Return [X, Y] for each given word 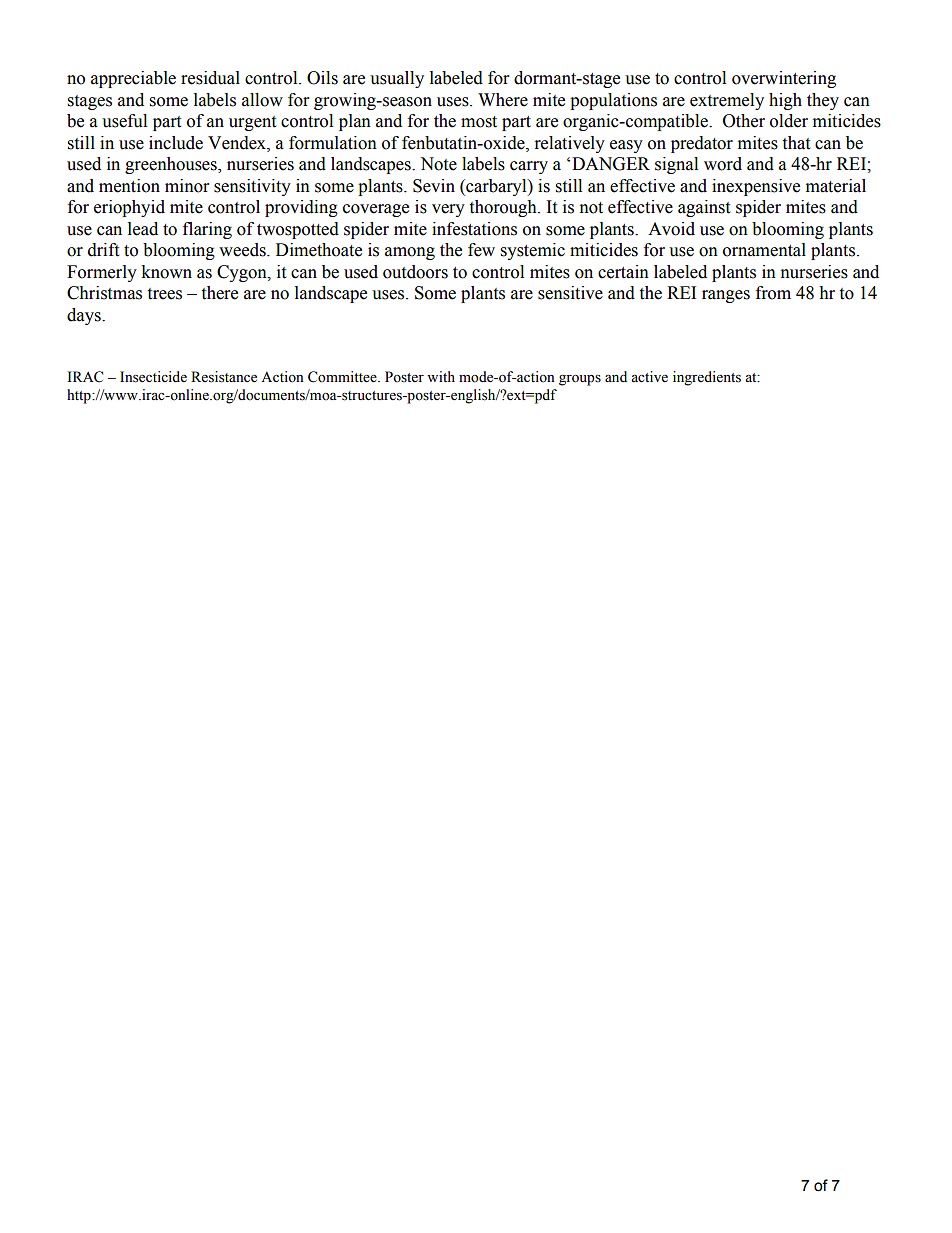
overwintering [784, 79]
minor [187, 186]
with [441, 376]
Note [438, 164]
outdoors [415, 272]
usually [397, 79]
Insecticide [153, 377]
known [166, 272]
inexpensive [756, 187]
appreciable [133, 79]
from [773, 293]
